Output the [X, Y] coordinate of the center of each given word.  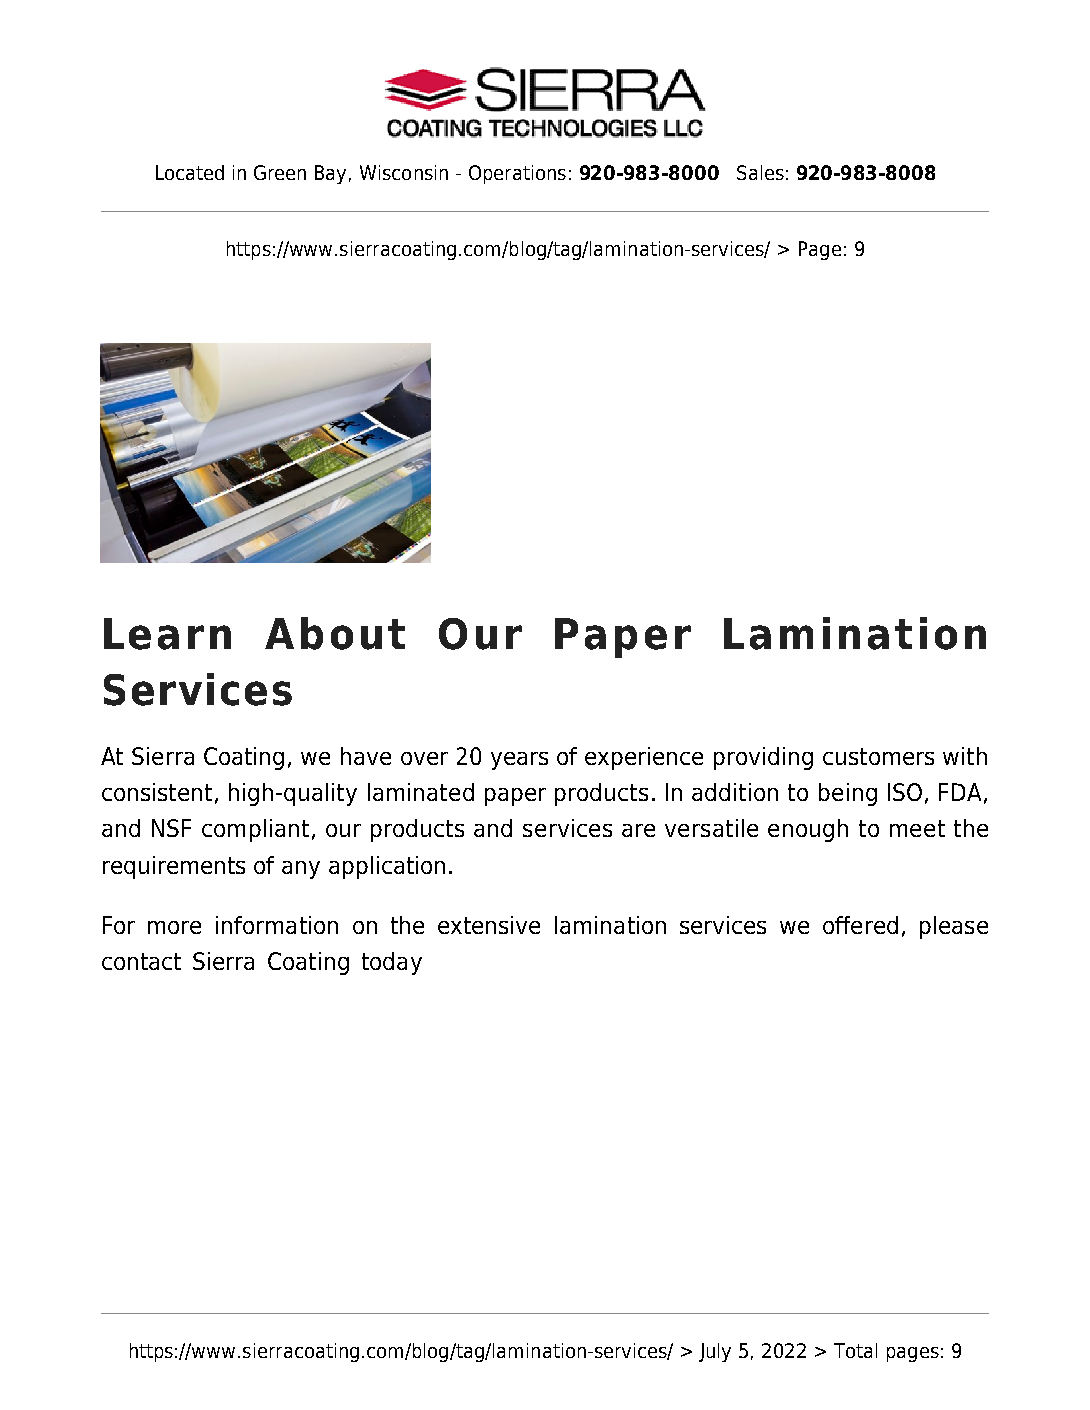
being [848, 794]
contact [141, 961]
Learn [167, 634]
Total [855, 1350]
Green [280, 172]
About [335, 633]
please [954, 927]
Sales [760, 172]
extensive [489, 925]
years [519, 761]
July [715, 1352]
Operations [517, 174]
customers [878, 756]
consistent [157, 792]
